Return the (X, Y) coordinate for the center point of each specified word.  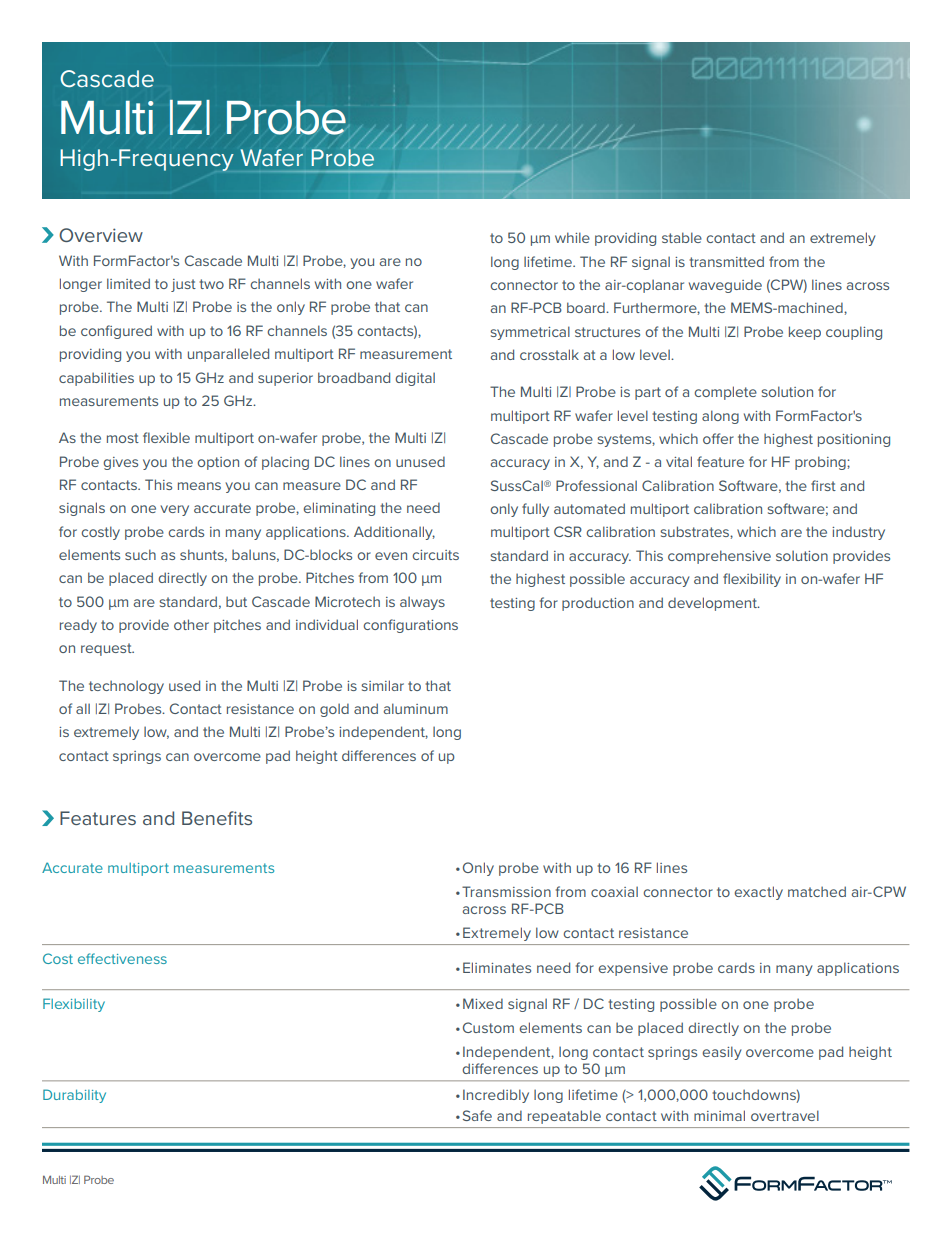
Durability (74, 1096)
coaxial (614, 891)
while (572, 237)
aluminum (416, 708)
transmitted (726, 261)
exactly (758, 893)
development (713, 604)
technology (126, 687)
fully (535, 510)
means (199, 486)
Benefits (217, 818)
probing (821, 463)
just (183, 285)
